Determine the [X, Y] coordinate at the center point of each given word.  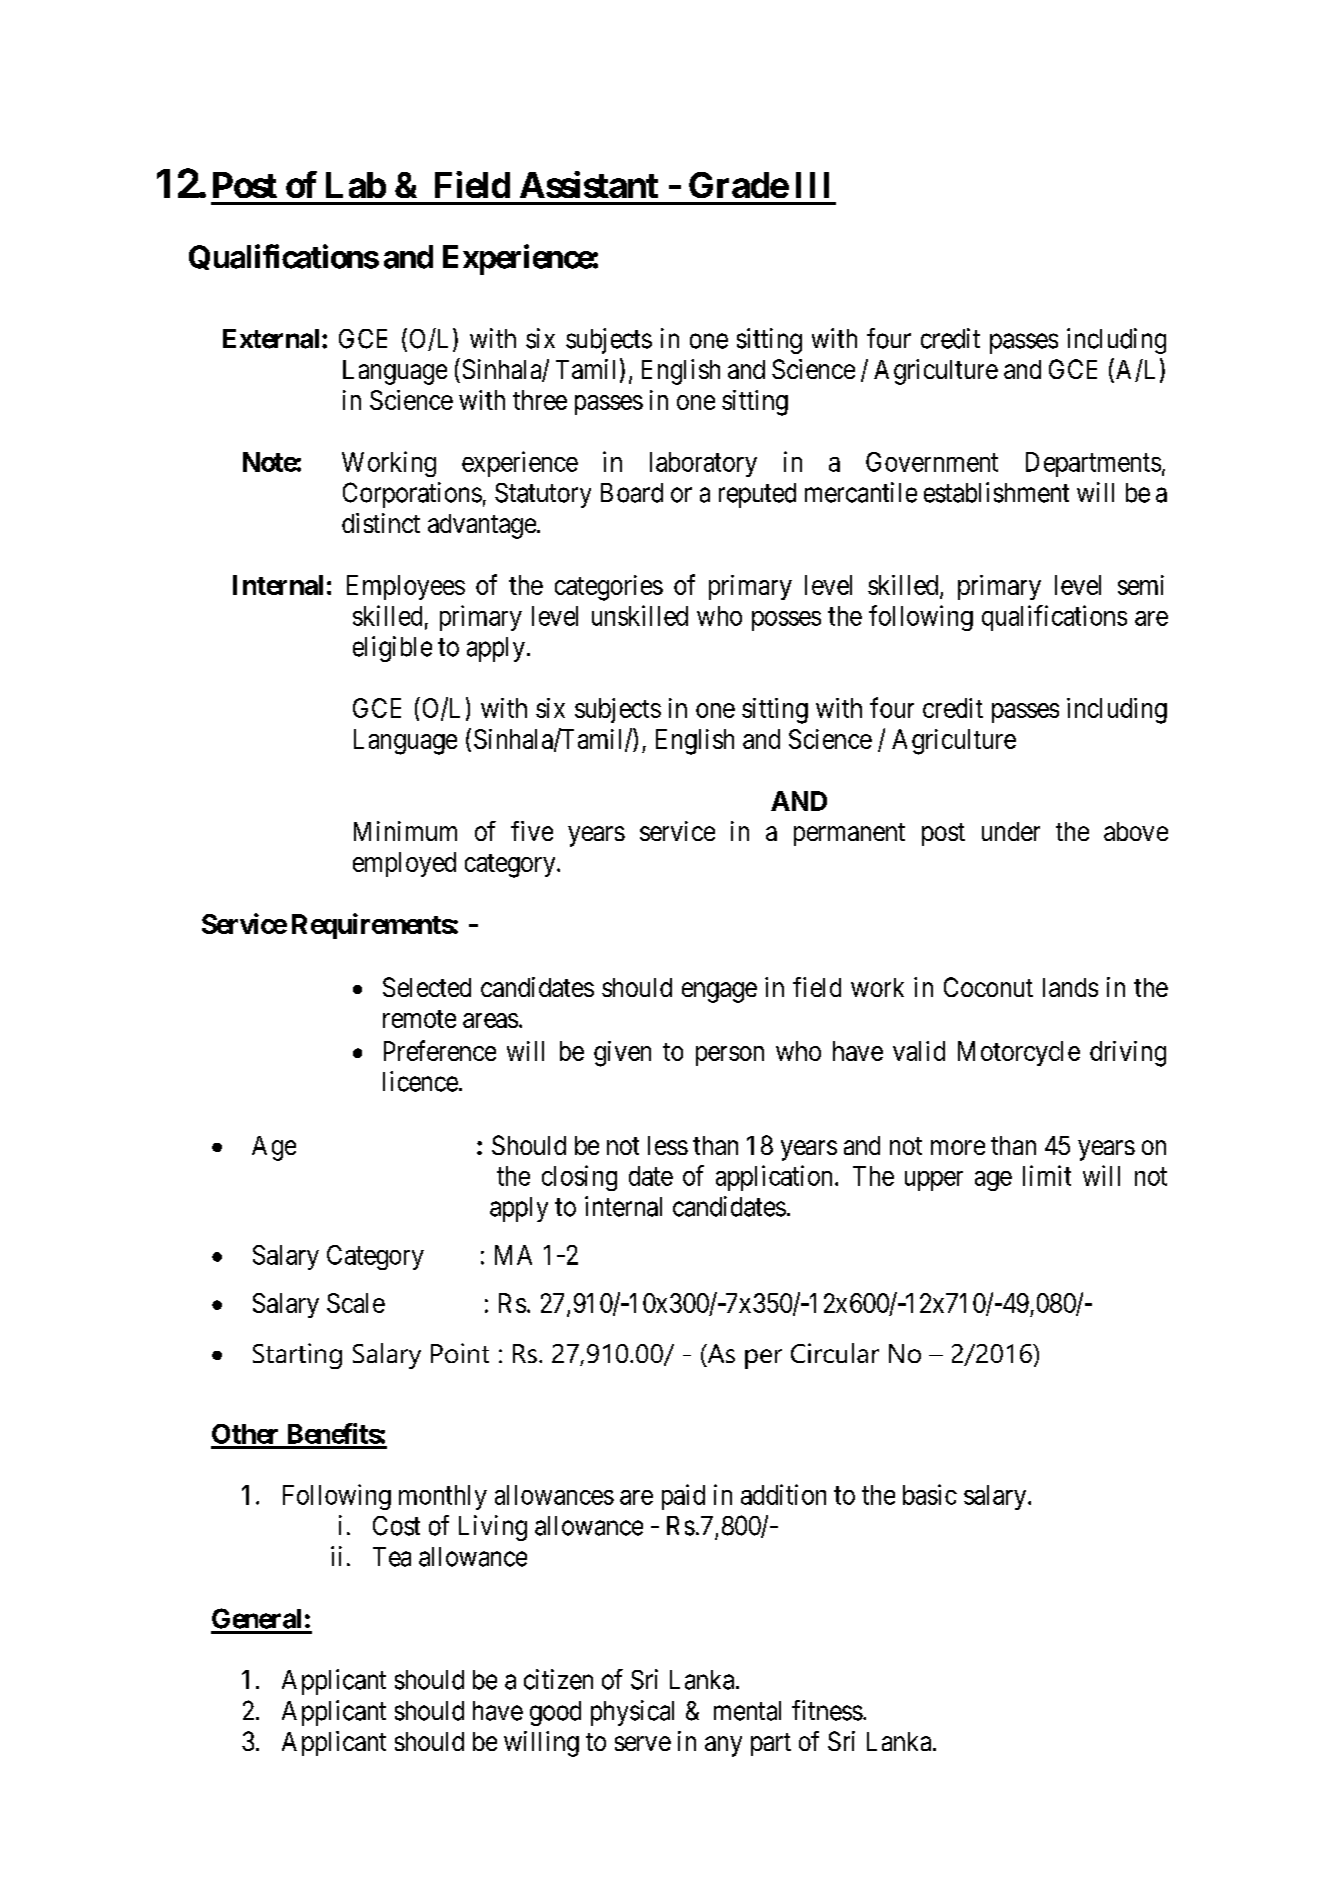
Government [932, 462]
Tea [392, 1557]
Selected [427, 987]
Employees [406, 587]
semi [1141, 585]
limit [1047, 1175]
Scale [356, 1303]
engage [719, 992]
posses [786, 621]
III [812, 185]
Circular [835, 1353]
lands [1070, 987]
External [271, 339]
